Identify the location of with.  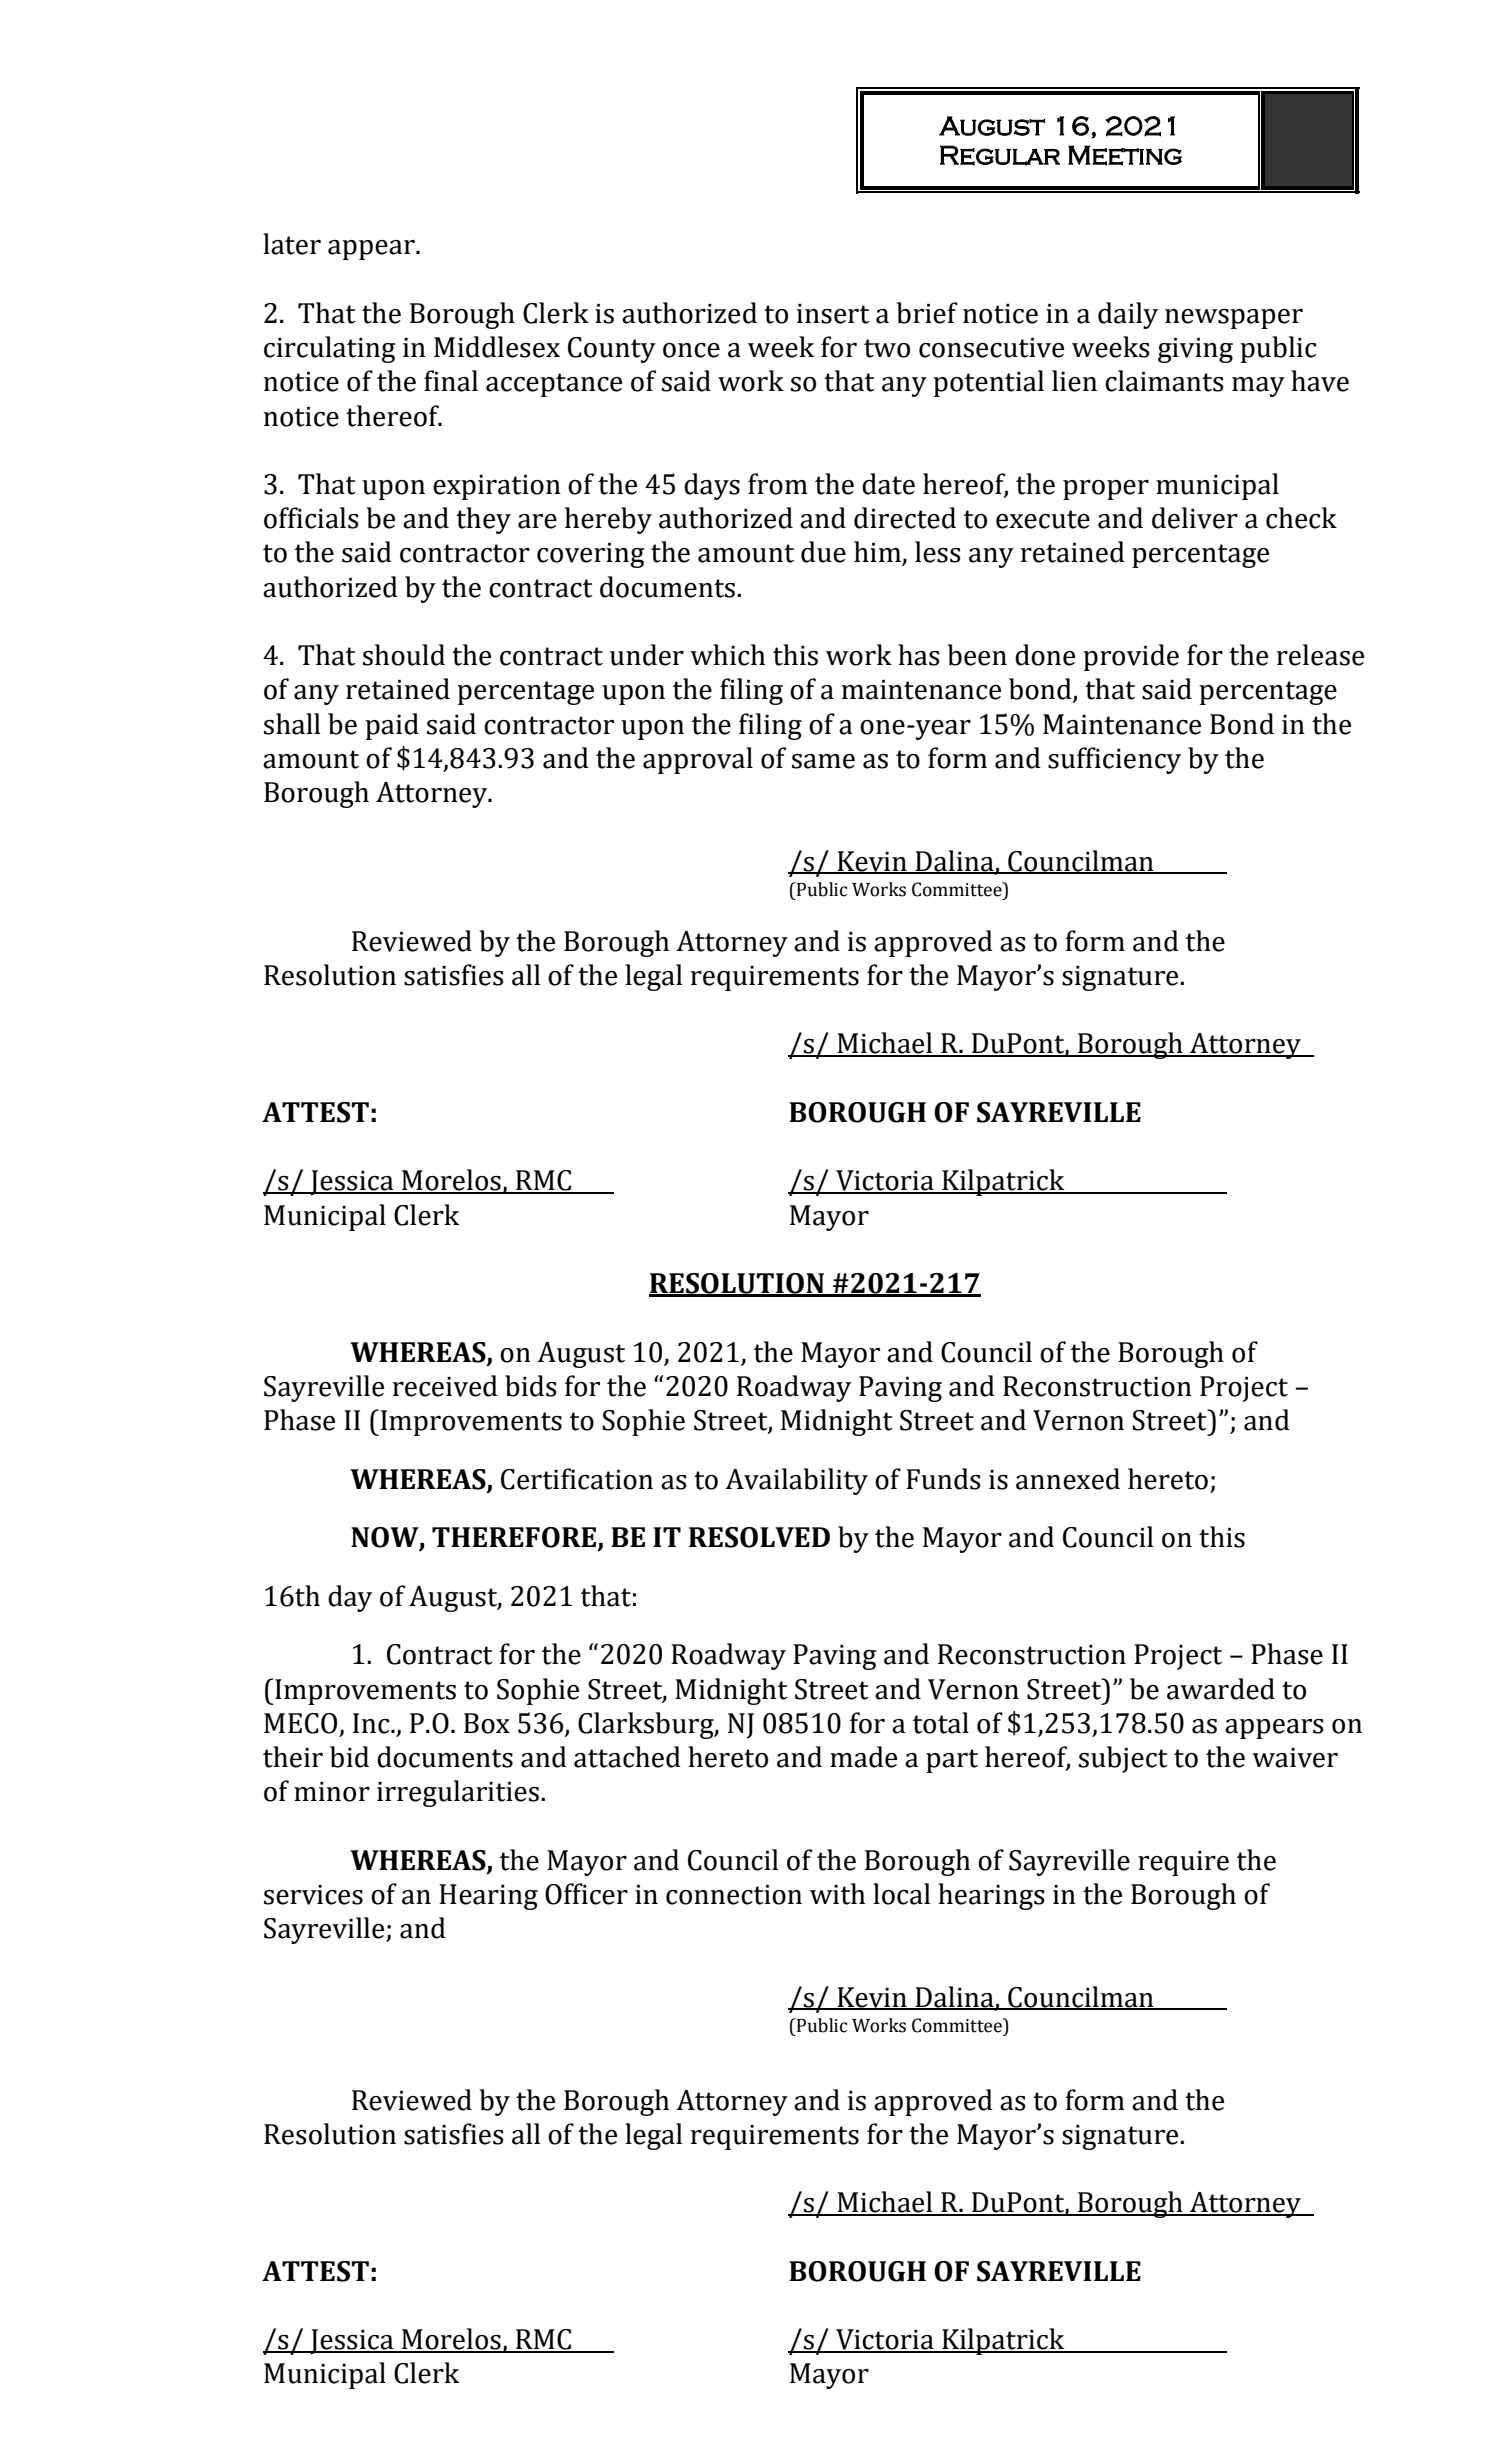
(837, 1894).
